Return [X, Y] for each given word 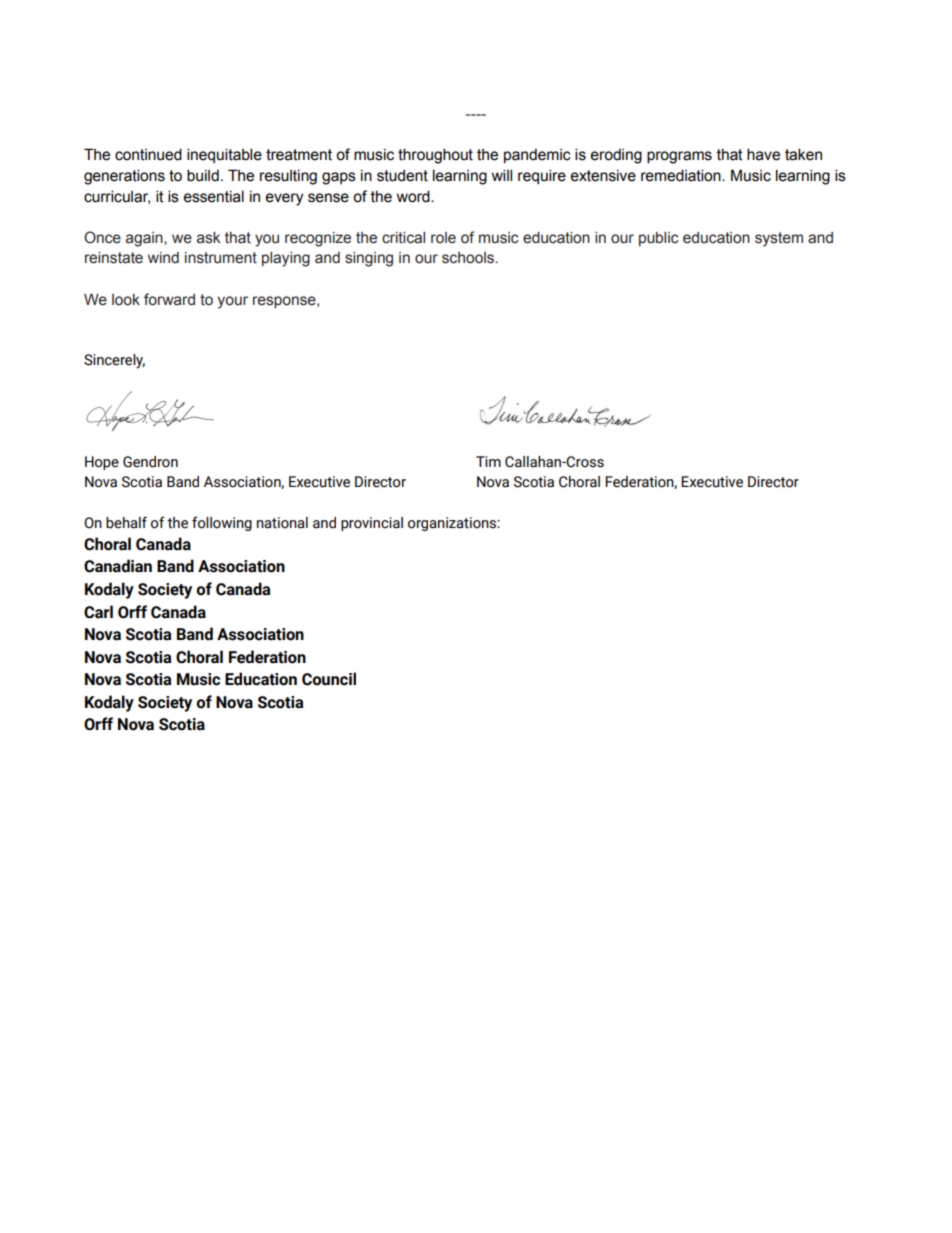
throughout [435, 156]
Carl [98, 612]
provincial [372, 524]
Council [329, 679]
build [203, 175]
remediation [682, 175]
